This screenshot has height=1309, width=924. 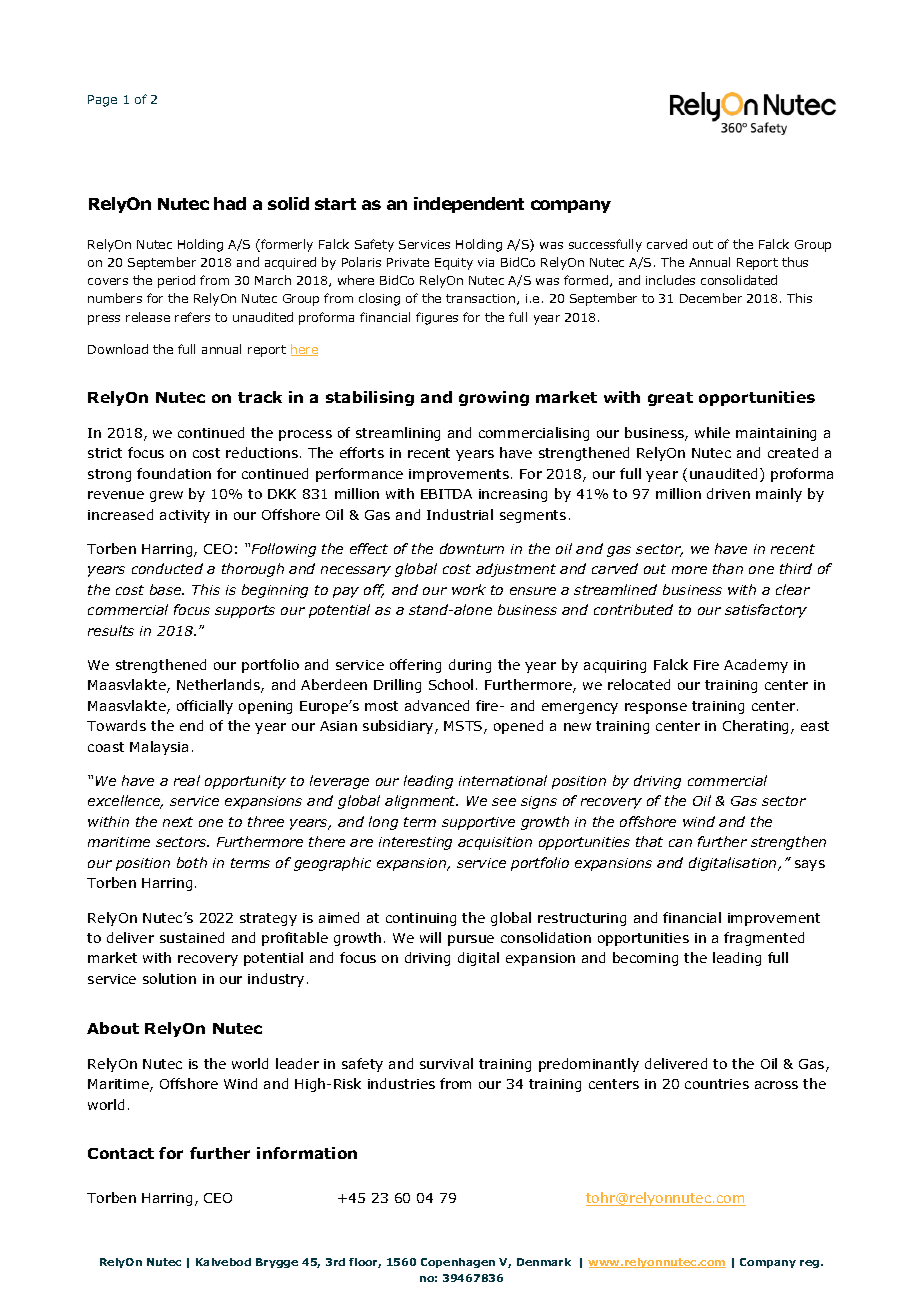 I want to click on had, so click(x=230, y=203).
